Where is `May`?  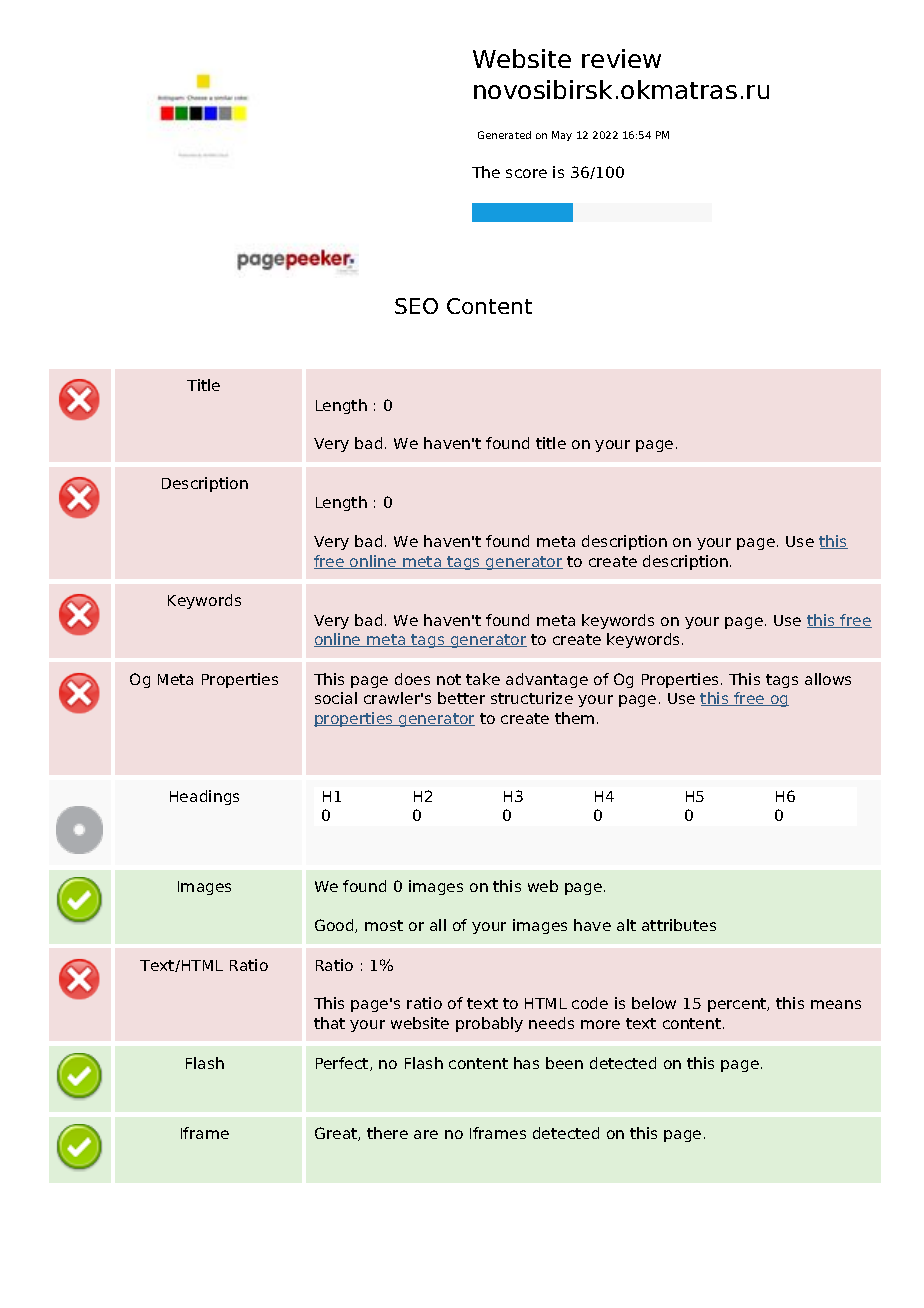
May is located at coordinates (562, 136).
